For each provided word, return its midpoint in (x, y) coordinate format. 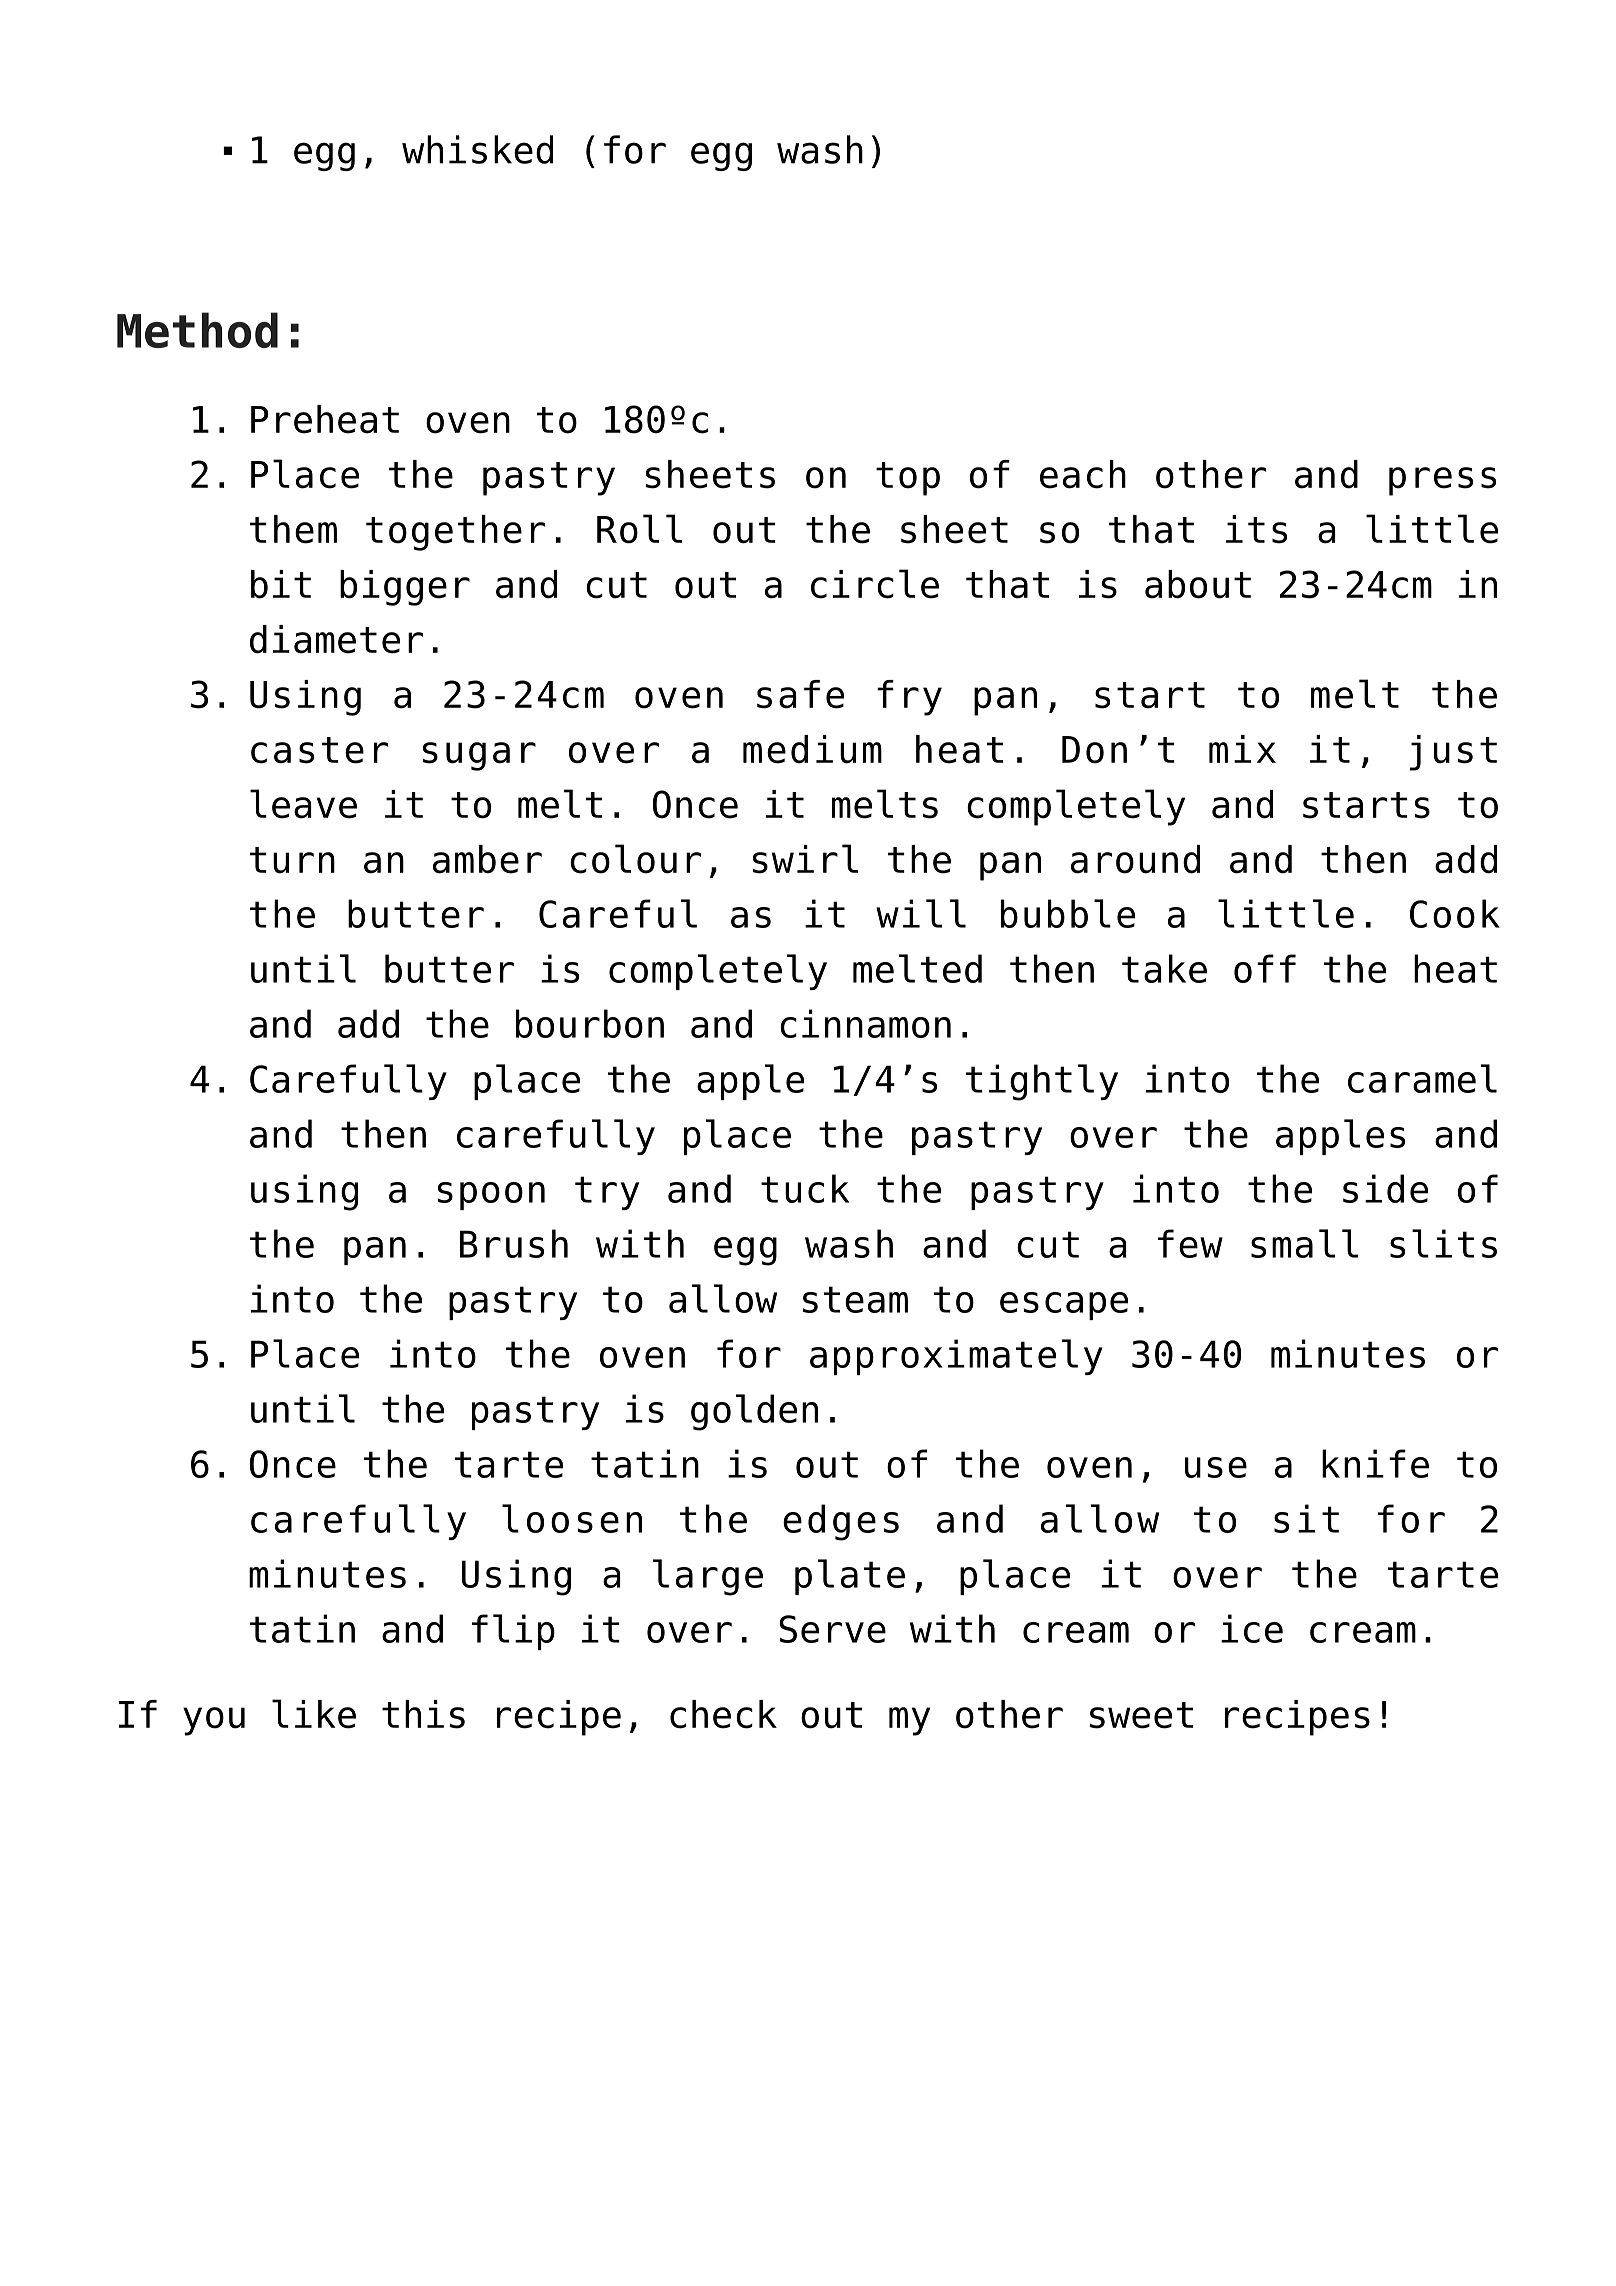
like (314, 1714)
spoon (491, 1196)
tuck (805, 1188)
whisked (477, 149)
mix (1242, 749)
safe (800, 694)
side (1385, 1188)
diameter (336, 639)
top (908, 479)
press (1442, 481)
